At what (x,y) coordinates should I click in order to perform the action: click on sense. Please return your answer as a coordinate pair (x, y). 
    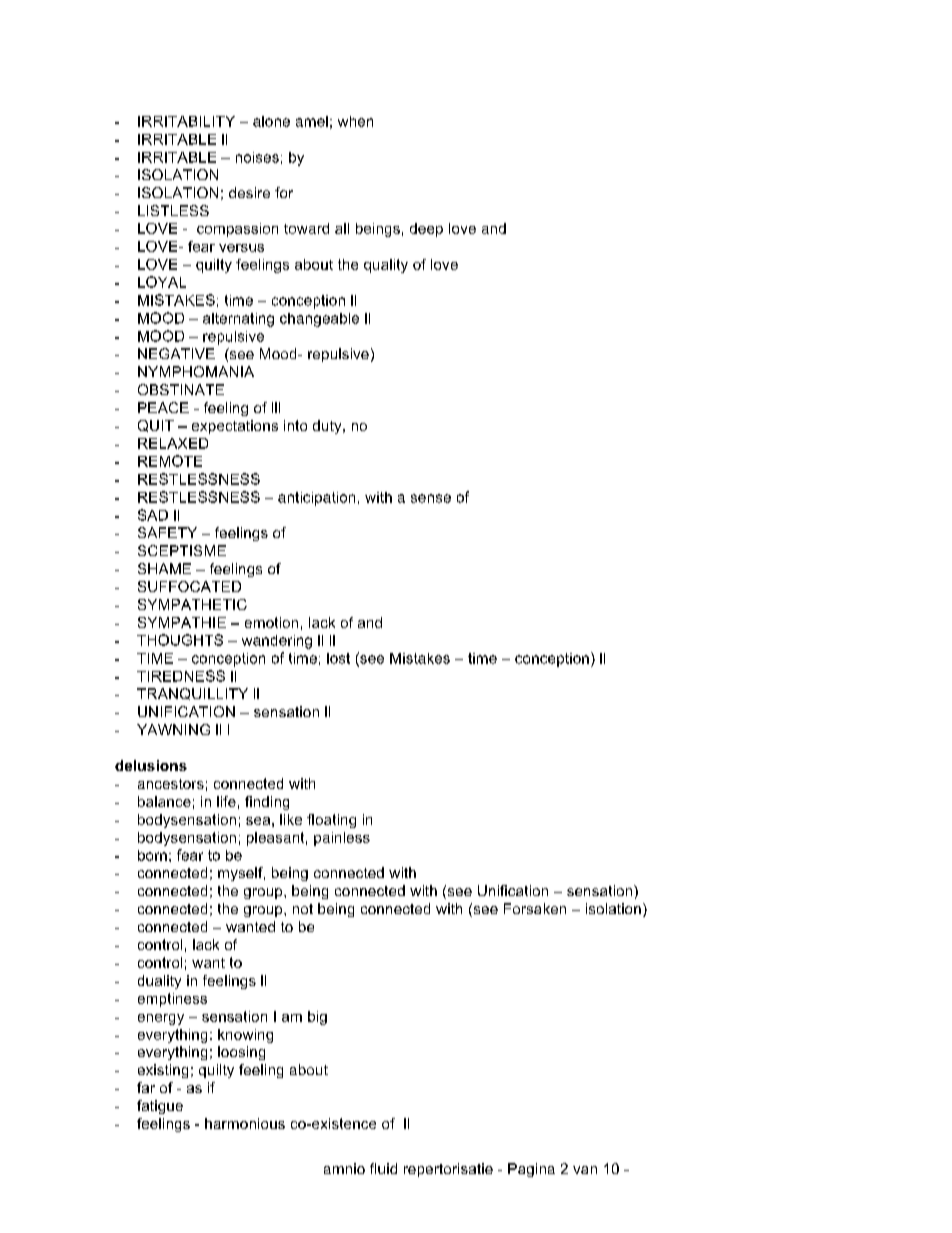
    Looking at the image, I should click on (431, 498).
